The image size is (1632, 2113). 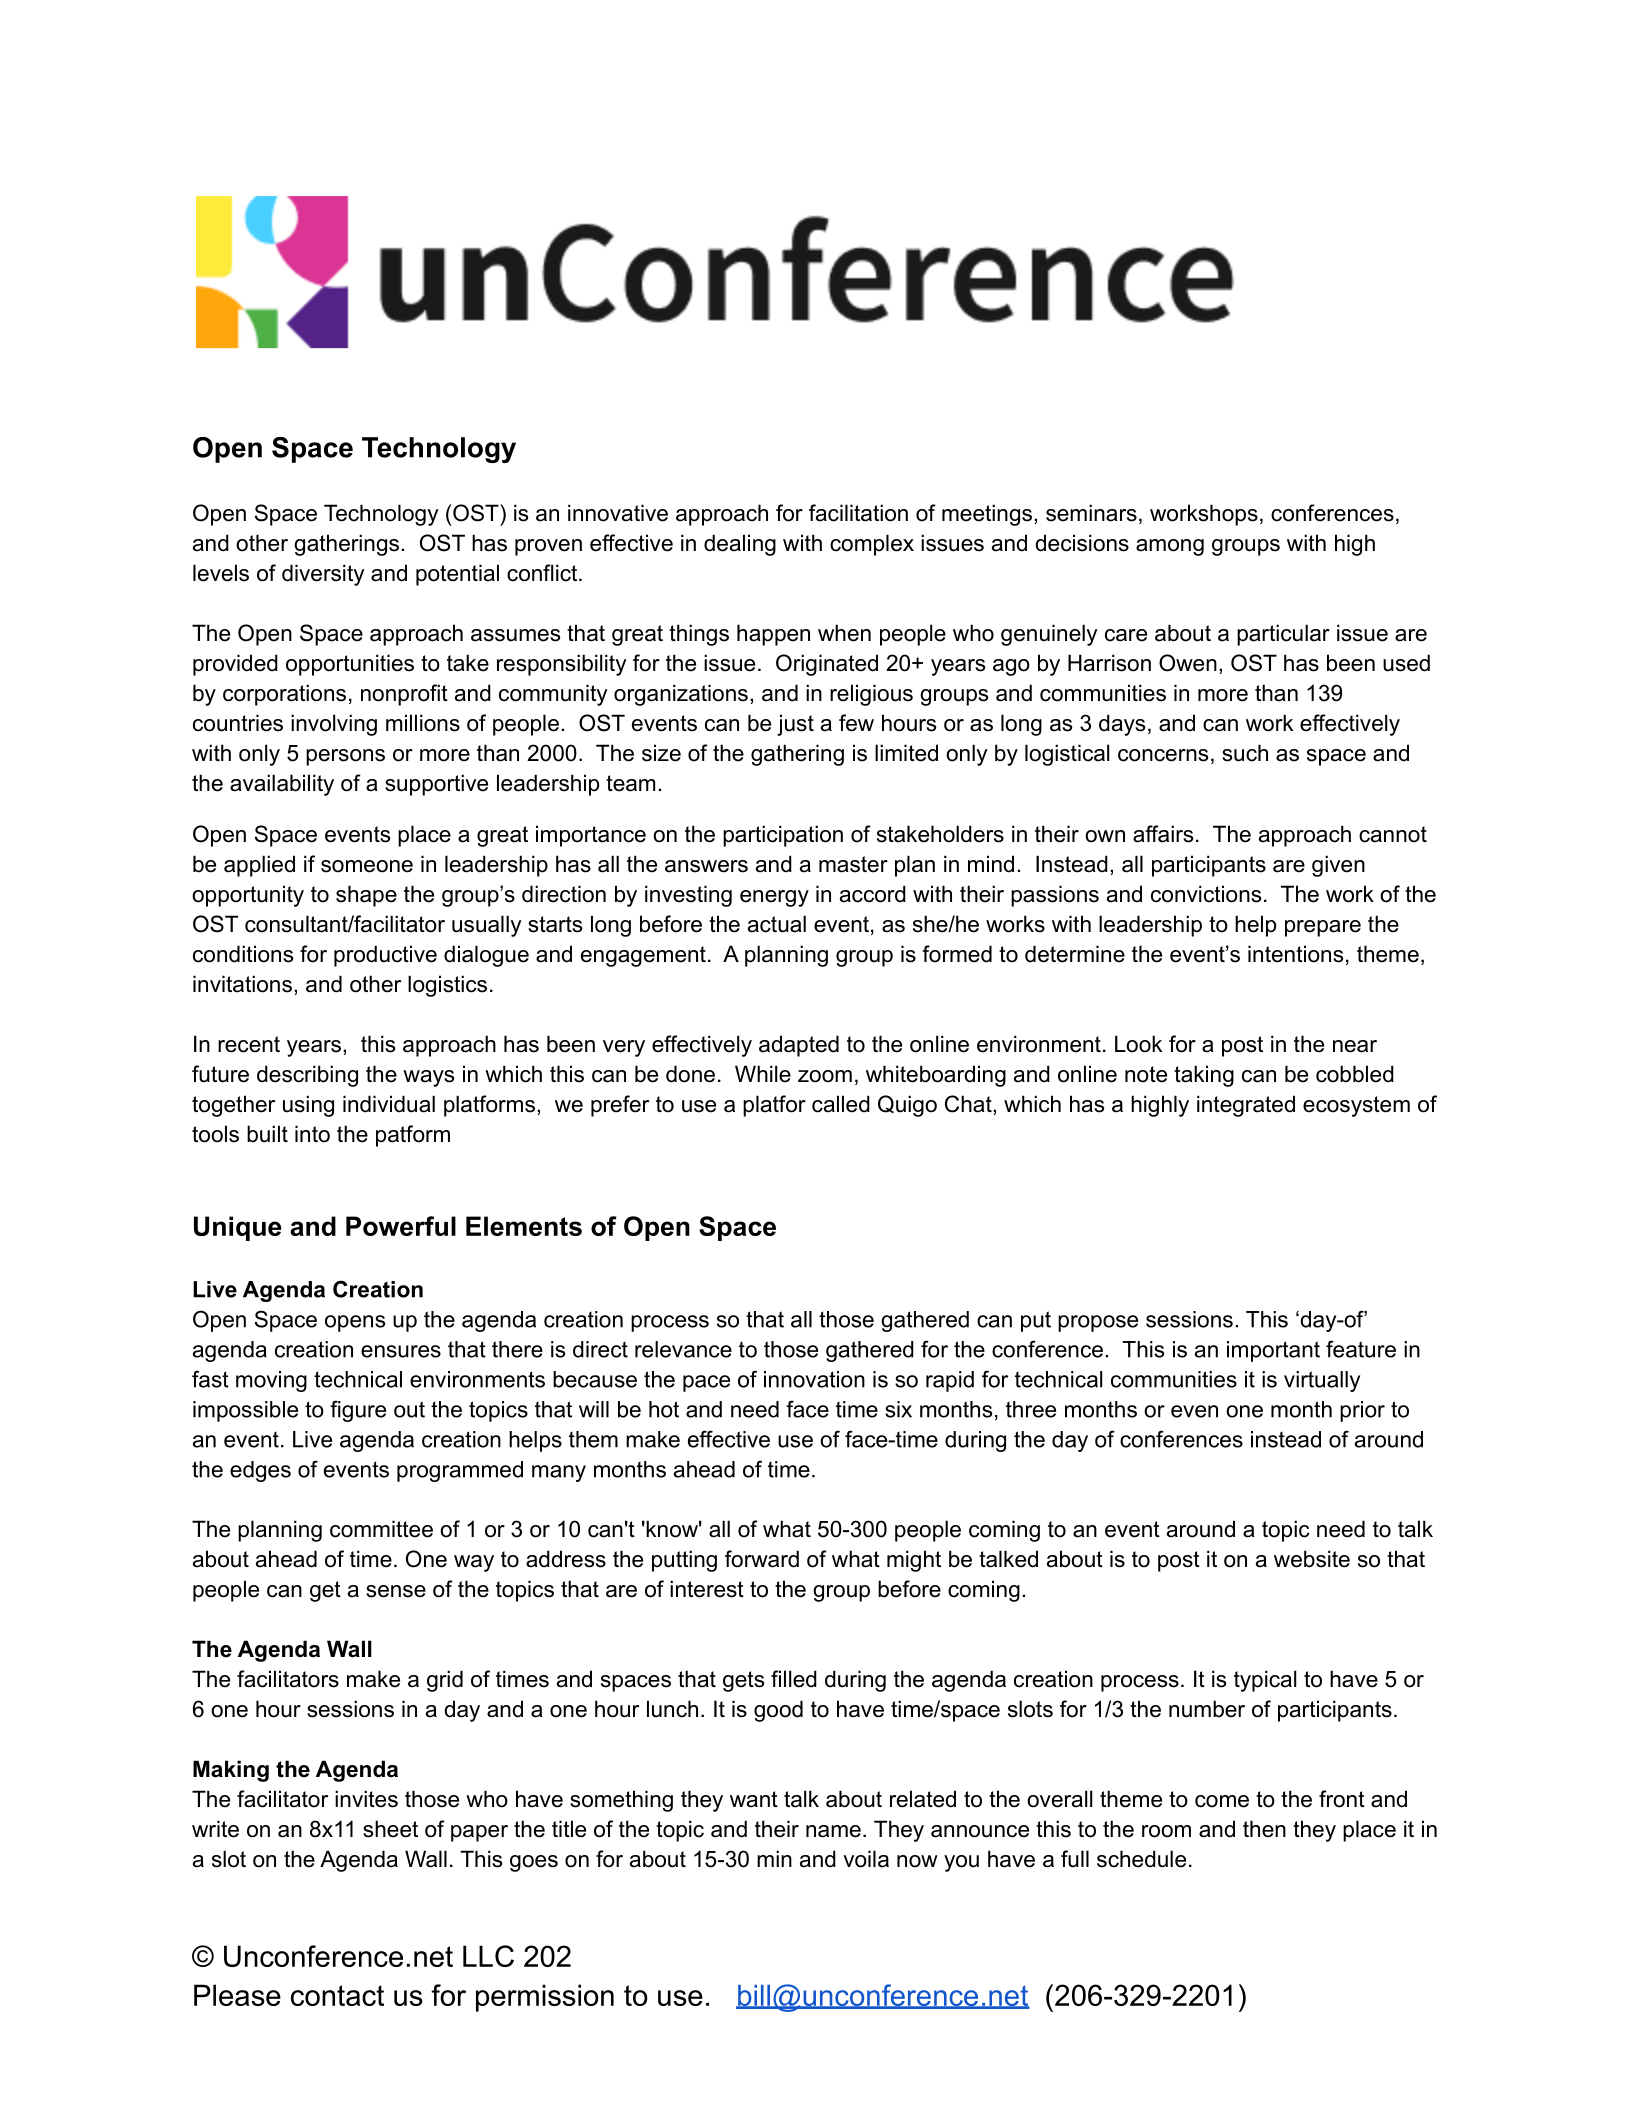 What do you see at coordinates (794, 1679) in the page?
I see `filled` at bounding box center [794, 1679].
